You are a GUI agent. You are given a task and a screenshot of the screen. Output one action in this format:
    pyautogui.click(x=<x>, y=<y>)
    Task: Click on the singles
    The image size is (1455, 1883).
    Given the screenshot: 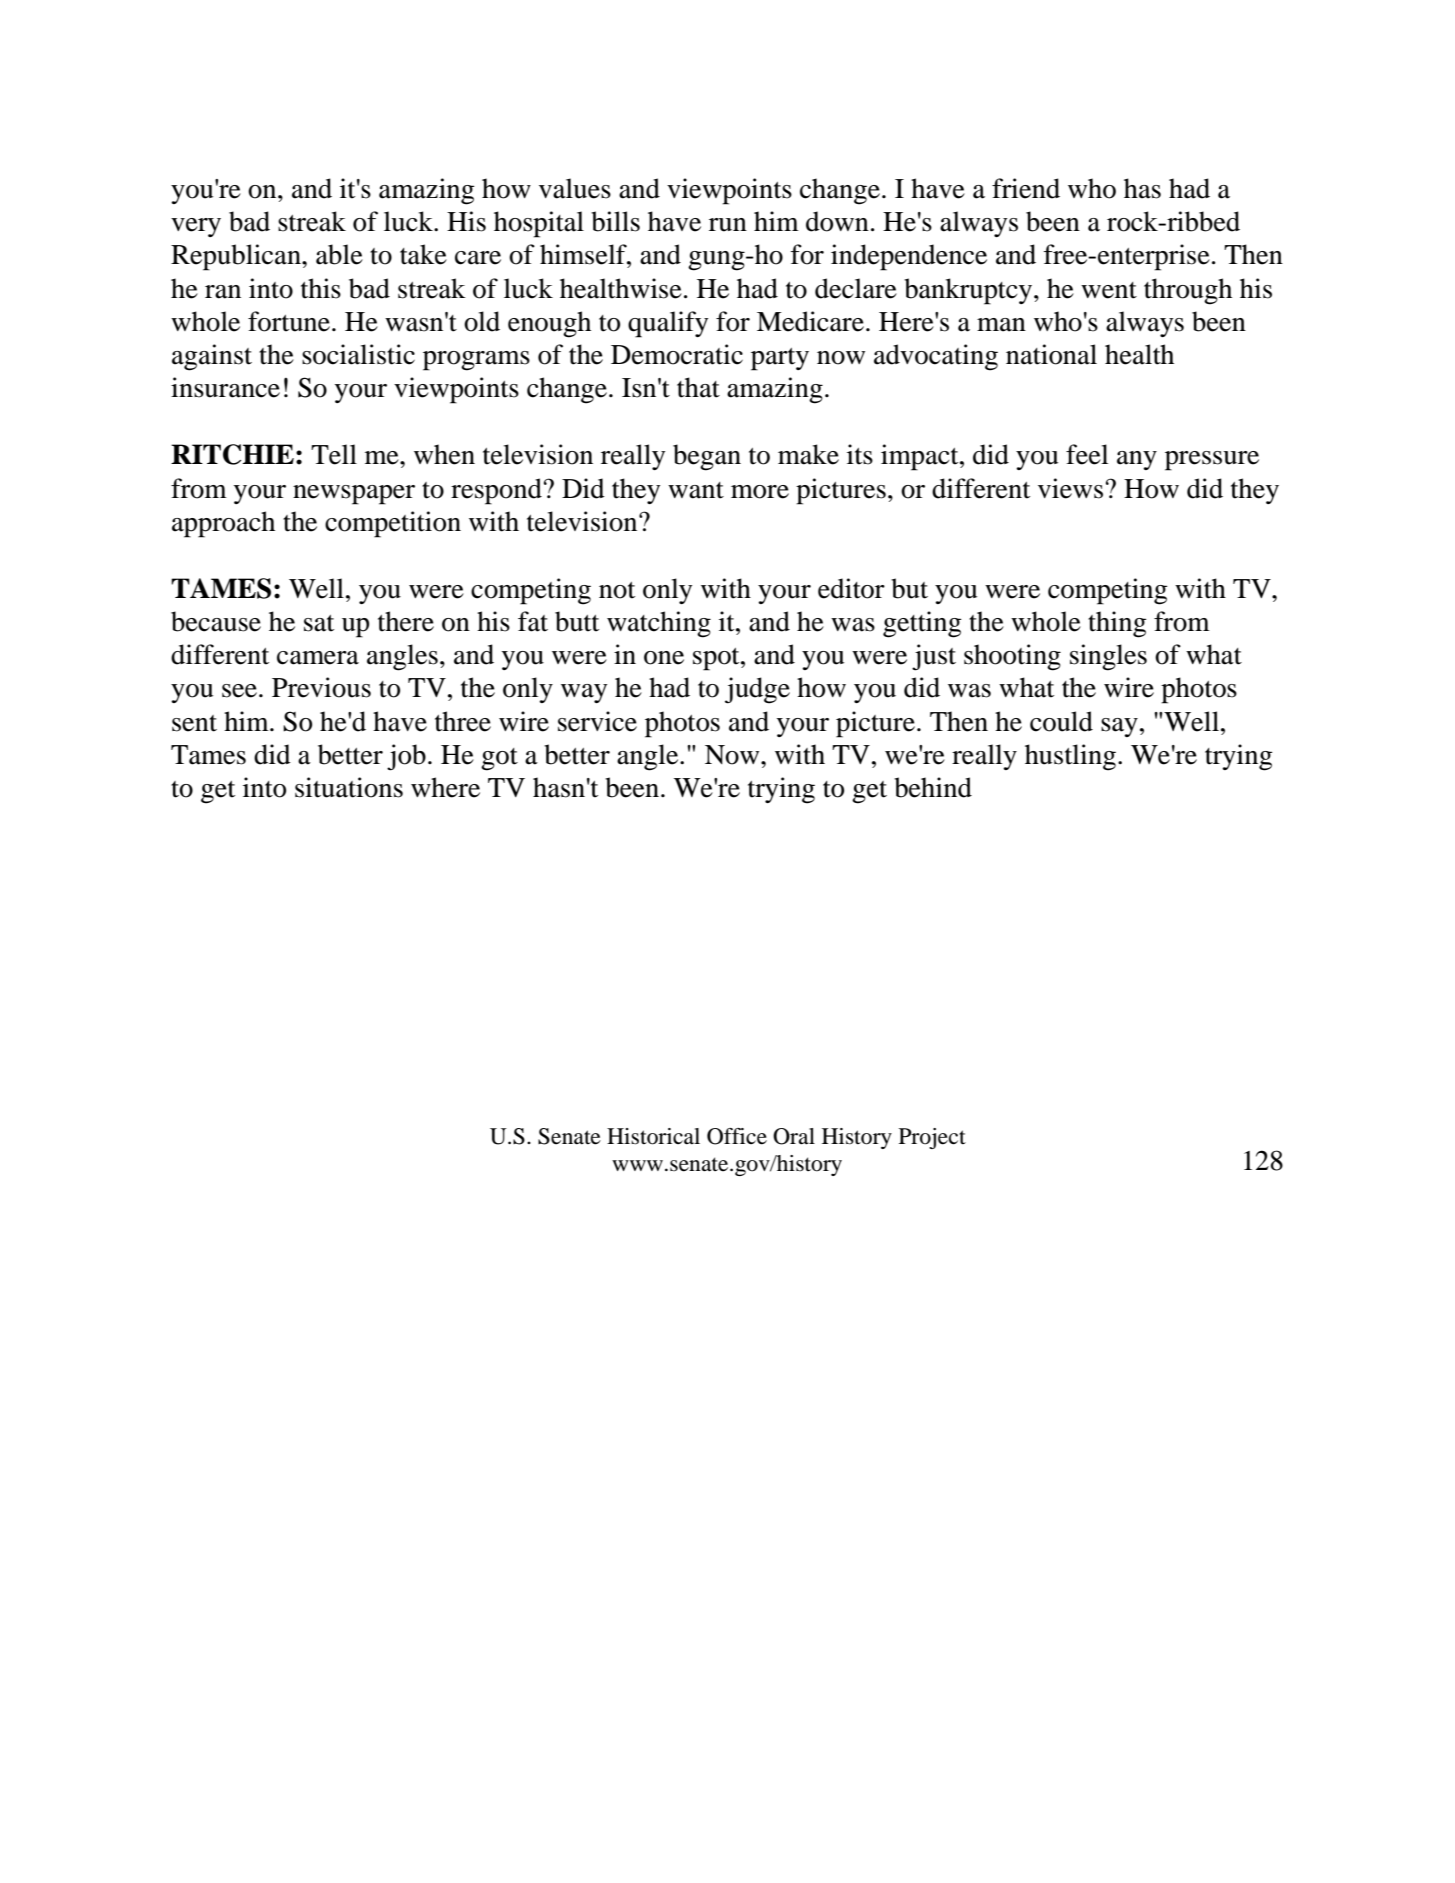 What is the action you would take?
    pyautogui.click(x=1108, y=657)
